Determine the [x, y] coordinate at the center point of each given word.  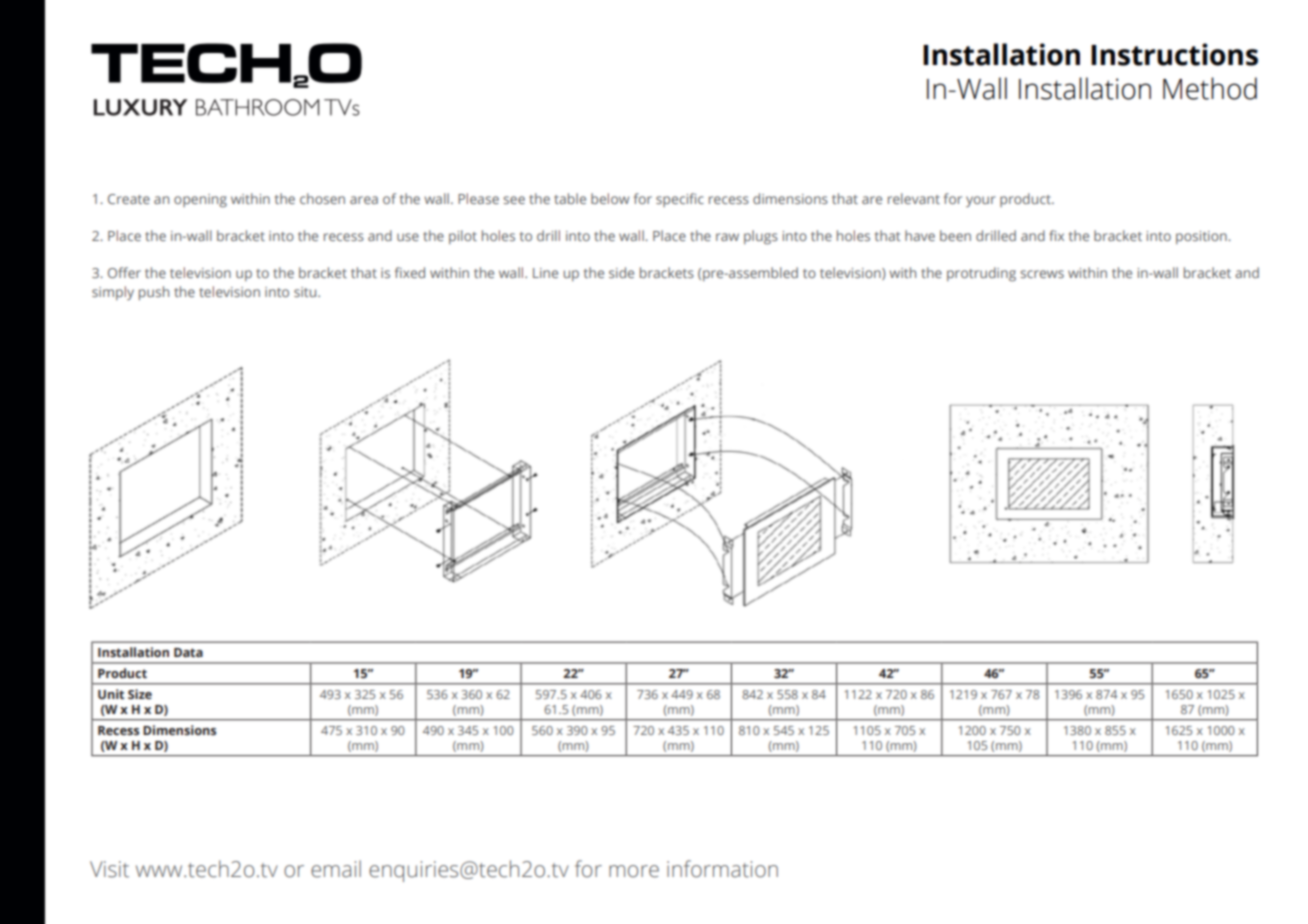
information [722, 869]
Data [188, 652]
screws [1042, 274]
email [336, 869]
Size [140, 694]
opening [200, 201]
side [621, 272]
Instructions [1174, 54]
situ [306, 292]
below [610, 198]
